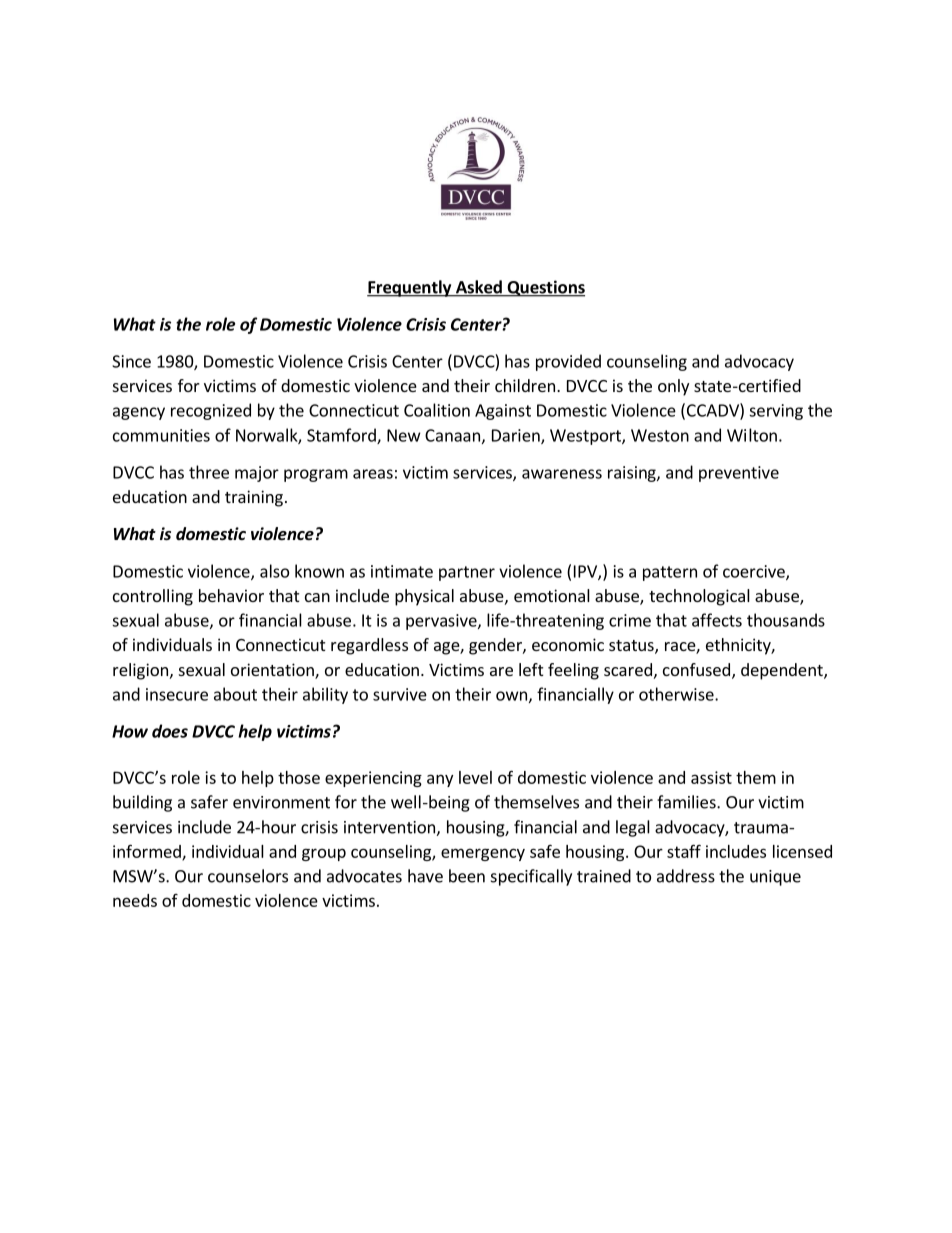  Describe the element at coordinates (248, 876) in the screenshot. I see `counselors` at that location.
